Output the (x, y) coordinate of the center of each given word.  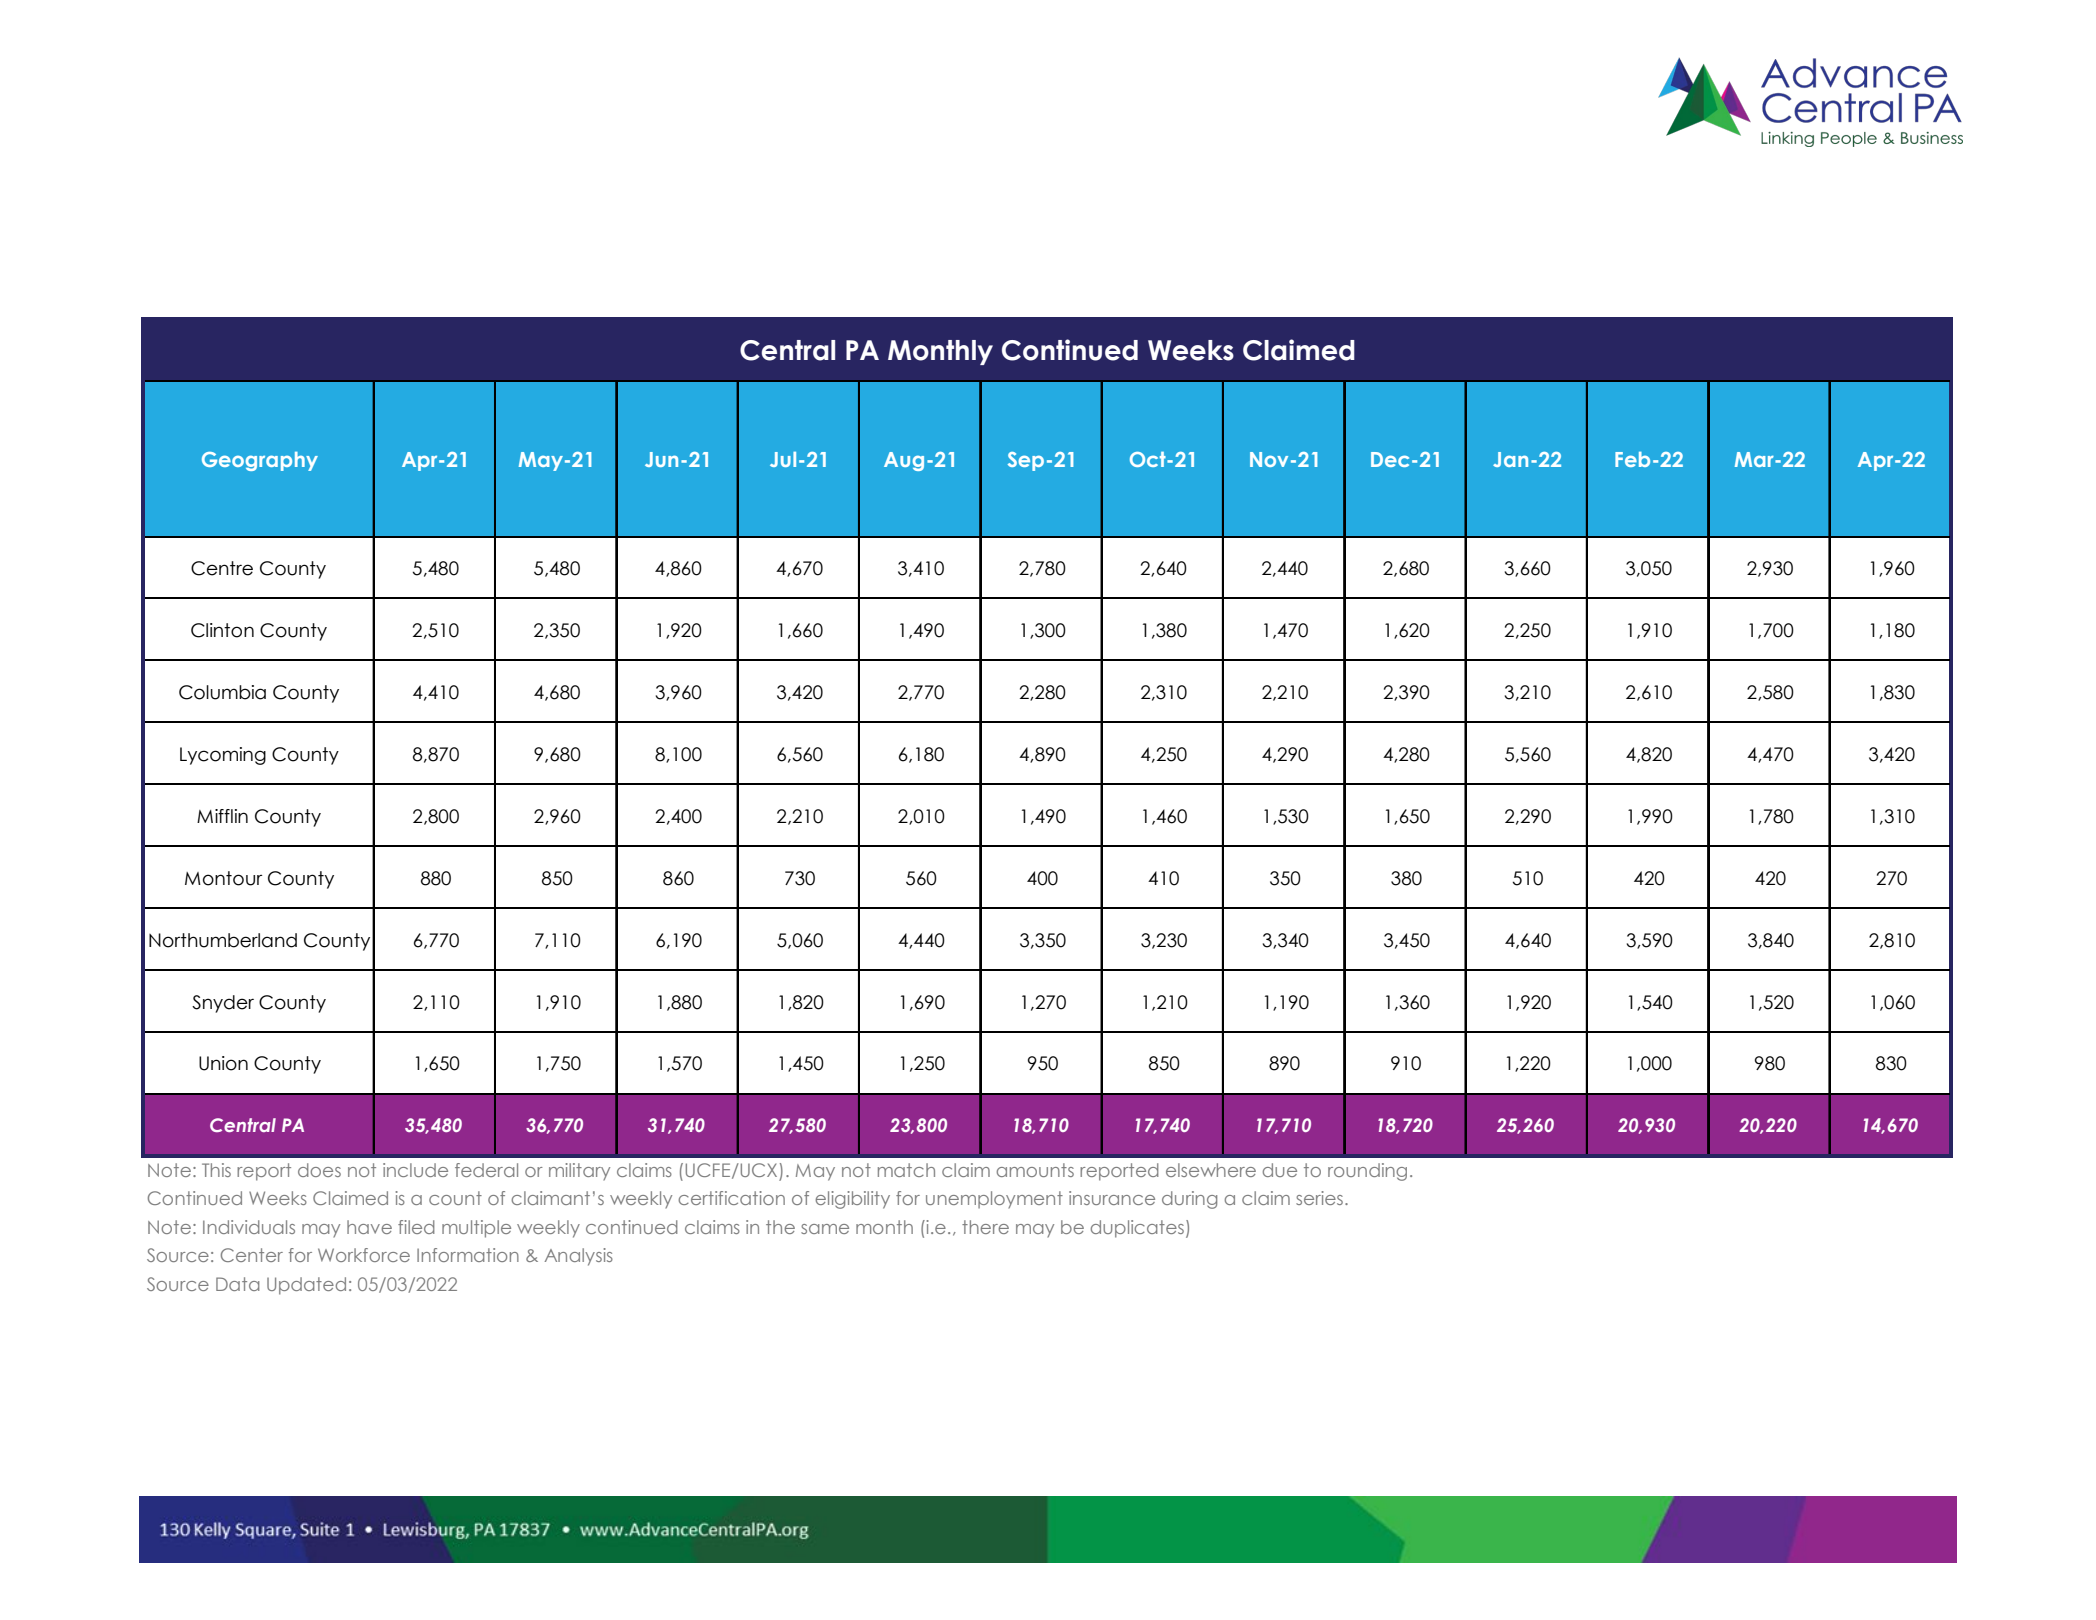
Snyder (223, 1004)
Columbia (222, 692)
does (319, 1170)
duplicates (1137, 1229)
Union (223, 1063)
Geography (260, 461)
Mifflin (222, 816)
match (906, 1170)
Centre (222, 568)
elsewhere (1211, 1170)
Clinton (222, 630)
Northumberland (223, 940)
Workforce (364, 1255)
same (825, 1229)
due (1280, 1170)
